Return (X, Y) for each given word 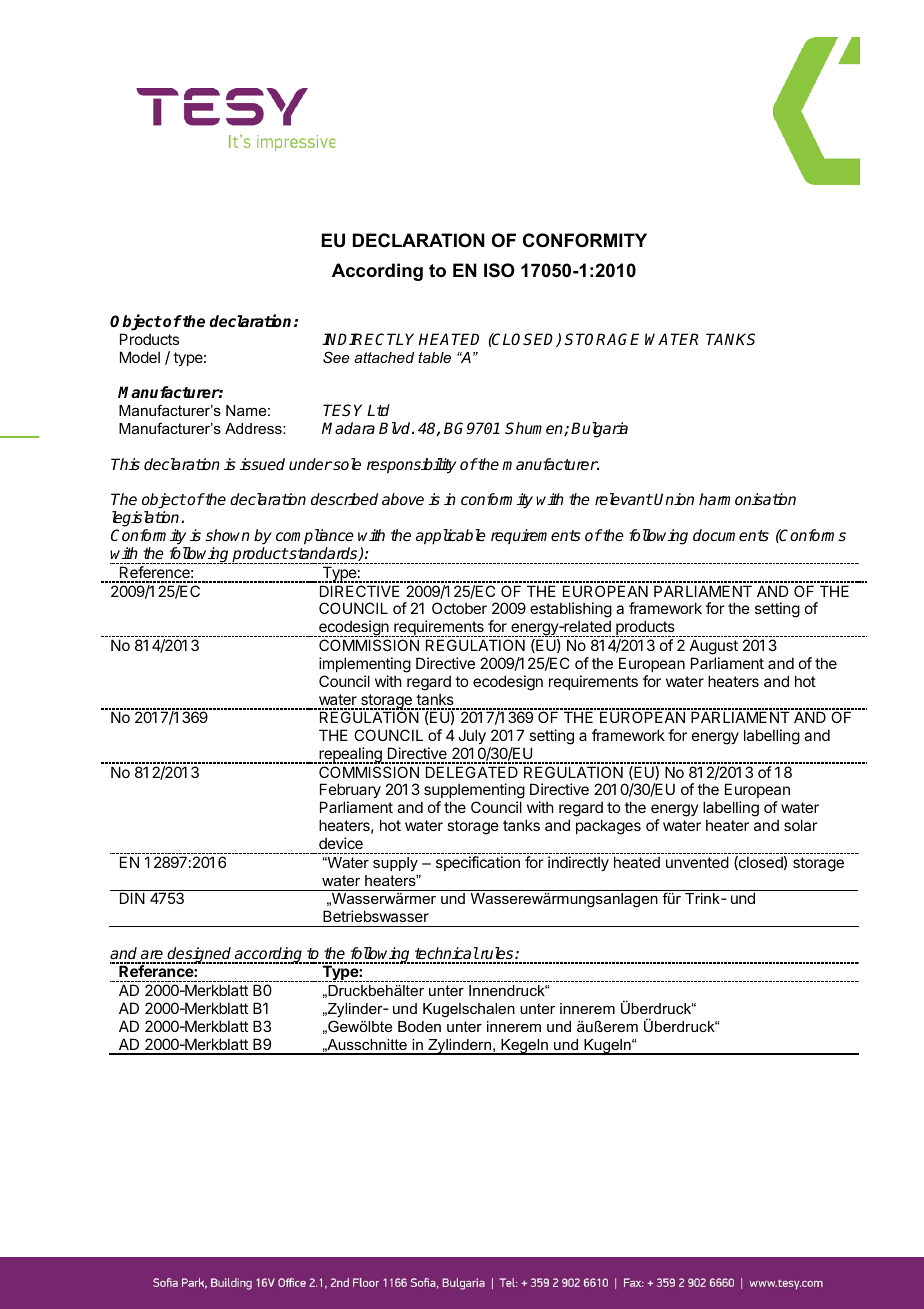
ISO (499, 270)
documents (731, 535)
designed (200, 955)
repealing (351, 755)
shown (227, 535)
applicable (451, 537)
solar (800, 825)
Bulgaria (599, 430)
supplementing (474, 792)
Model (140, 357)
